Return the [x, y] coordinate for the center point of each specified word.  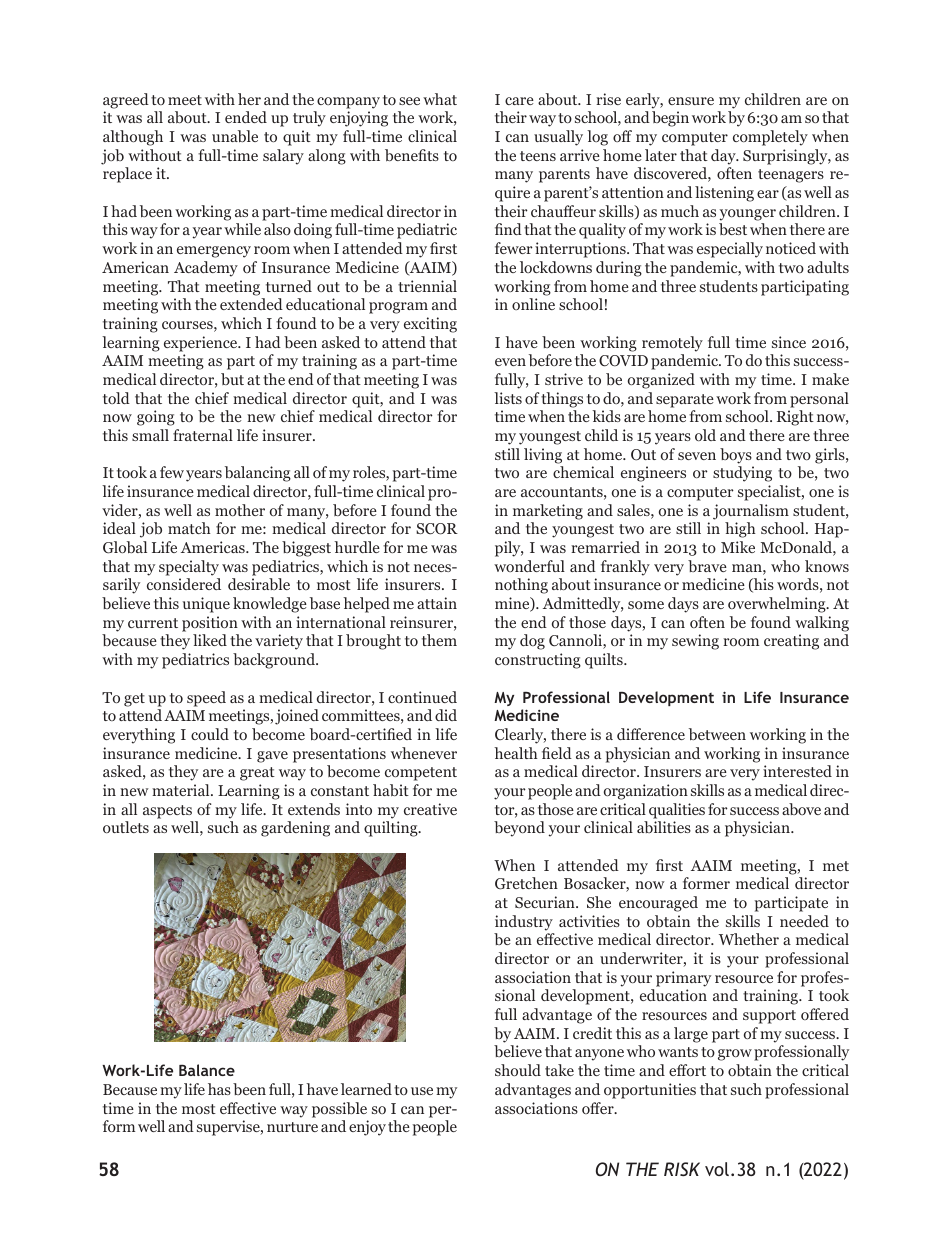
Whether [749, 939]
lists [508, 398]
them [439, 640]
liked [210, 640]
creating [791, 642]
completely [770, 138]
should [518, 1070]
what [440, 99]
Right [795, 418]
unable [235, 136]
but [232, 379]
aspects [167, 812]
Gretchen [526, 883]
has [219, 1089]
